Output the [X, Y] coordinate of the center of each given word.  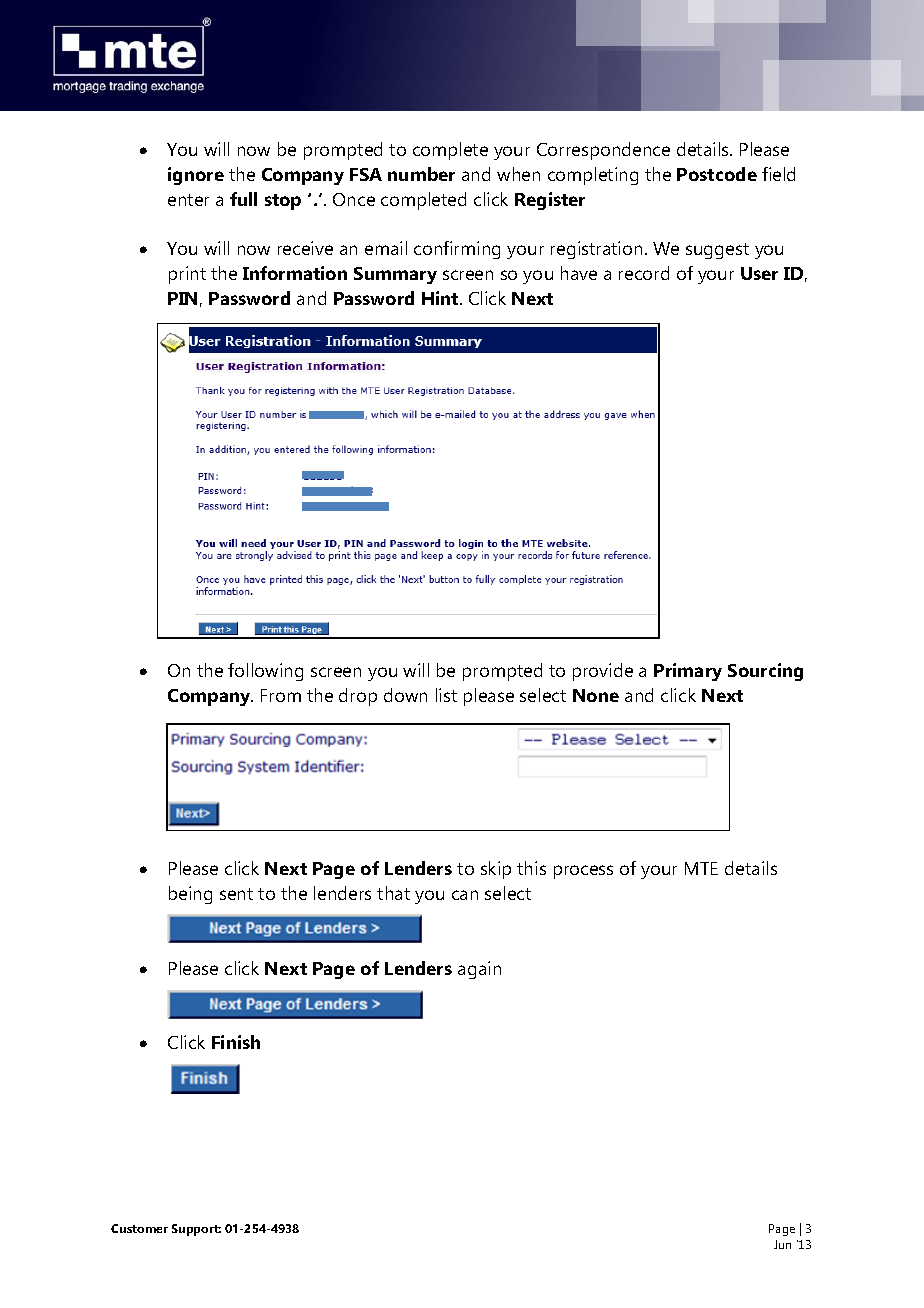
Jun [782, 1244]
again [479, 970]
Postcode [717, 174]
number [421, 174]
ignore [196, 176]
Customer [139, 1228]
